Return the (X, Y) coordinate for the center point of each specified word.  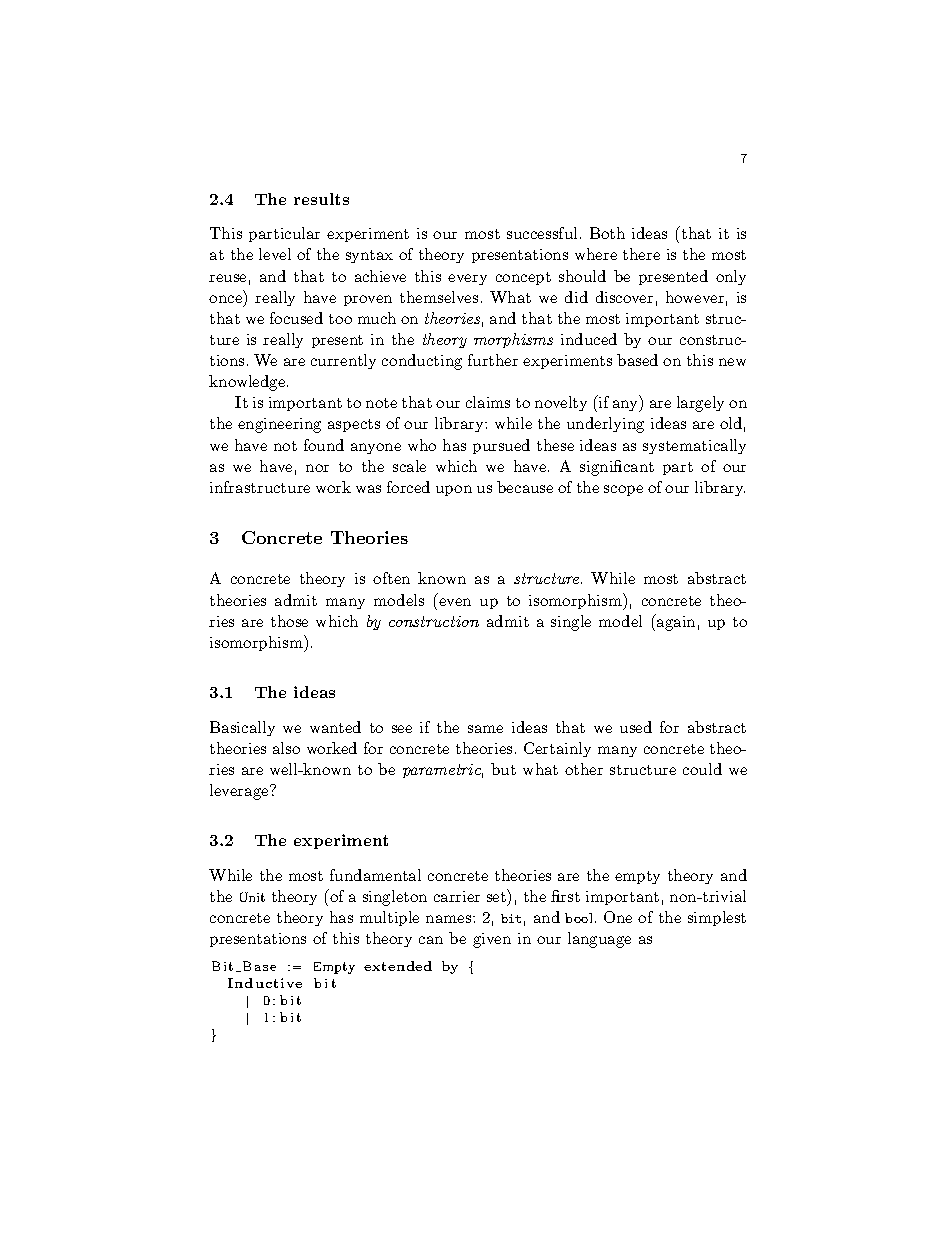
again (675, 622)
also (286, 748)
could (702, 769)
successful (542, 233)
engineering (279, 425)
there (641, 254)
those (289, 621)
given (492, 940)
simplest (717, 918)
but (503, 769)
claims (488, 402)
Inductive (265, 983)
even (455, 602)
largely (700, 404)
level (275, 254)
